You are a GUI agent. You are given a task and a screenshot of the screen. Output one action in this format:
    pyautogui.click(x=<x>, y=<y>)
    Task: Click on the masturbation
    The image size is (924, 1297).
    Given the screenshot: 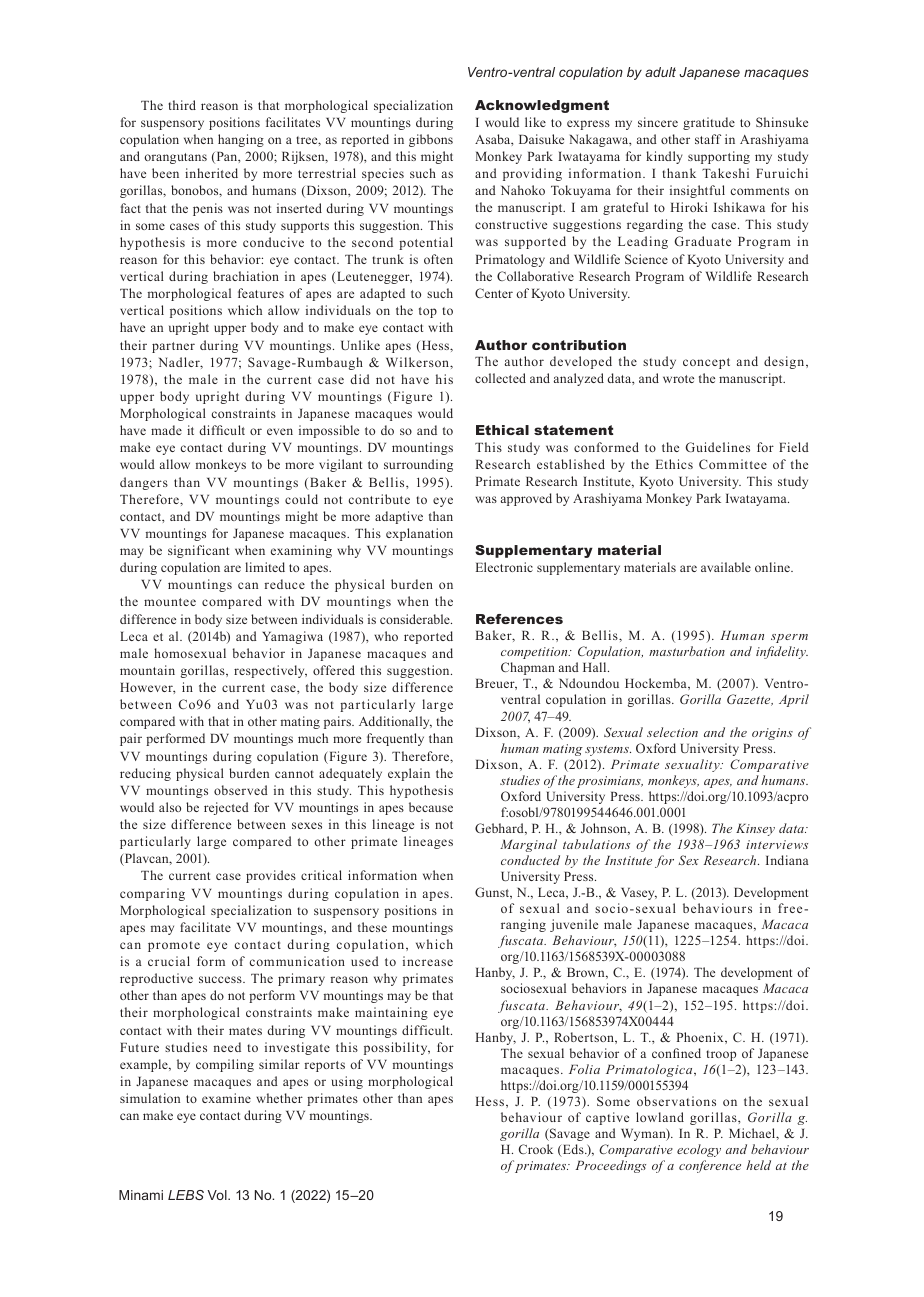 What is the action you would take?
    pyautogui.click(x=687, y=651)
